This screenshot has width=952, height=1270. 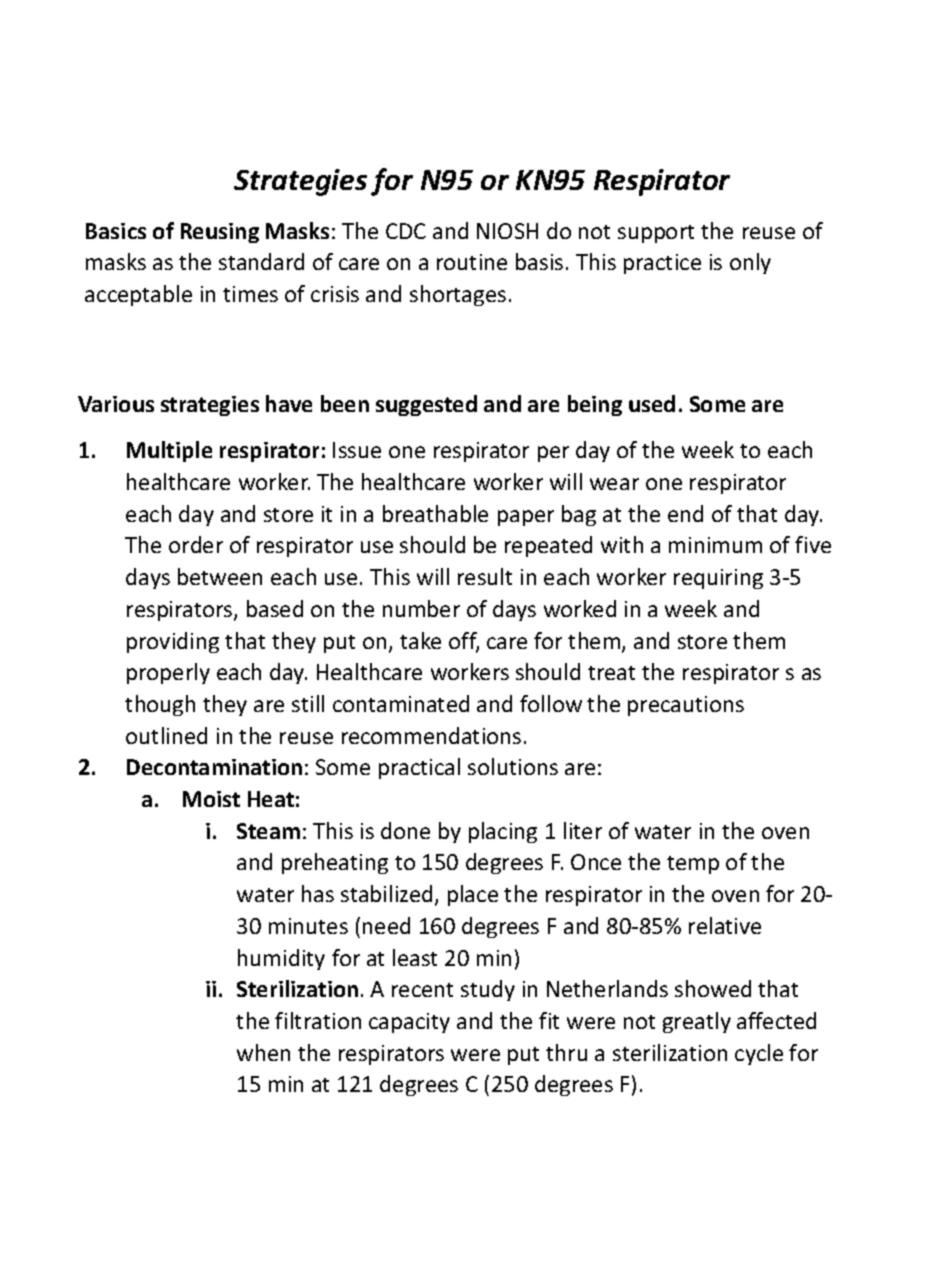 I want to click on precautions, so click(x=686, y=706).
